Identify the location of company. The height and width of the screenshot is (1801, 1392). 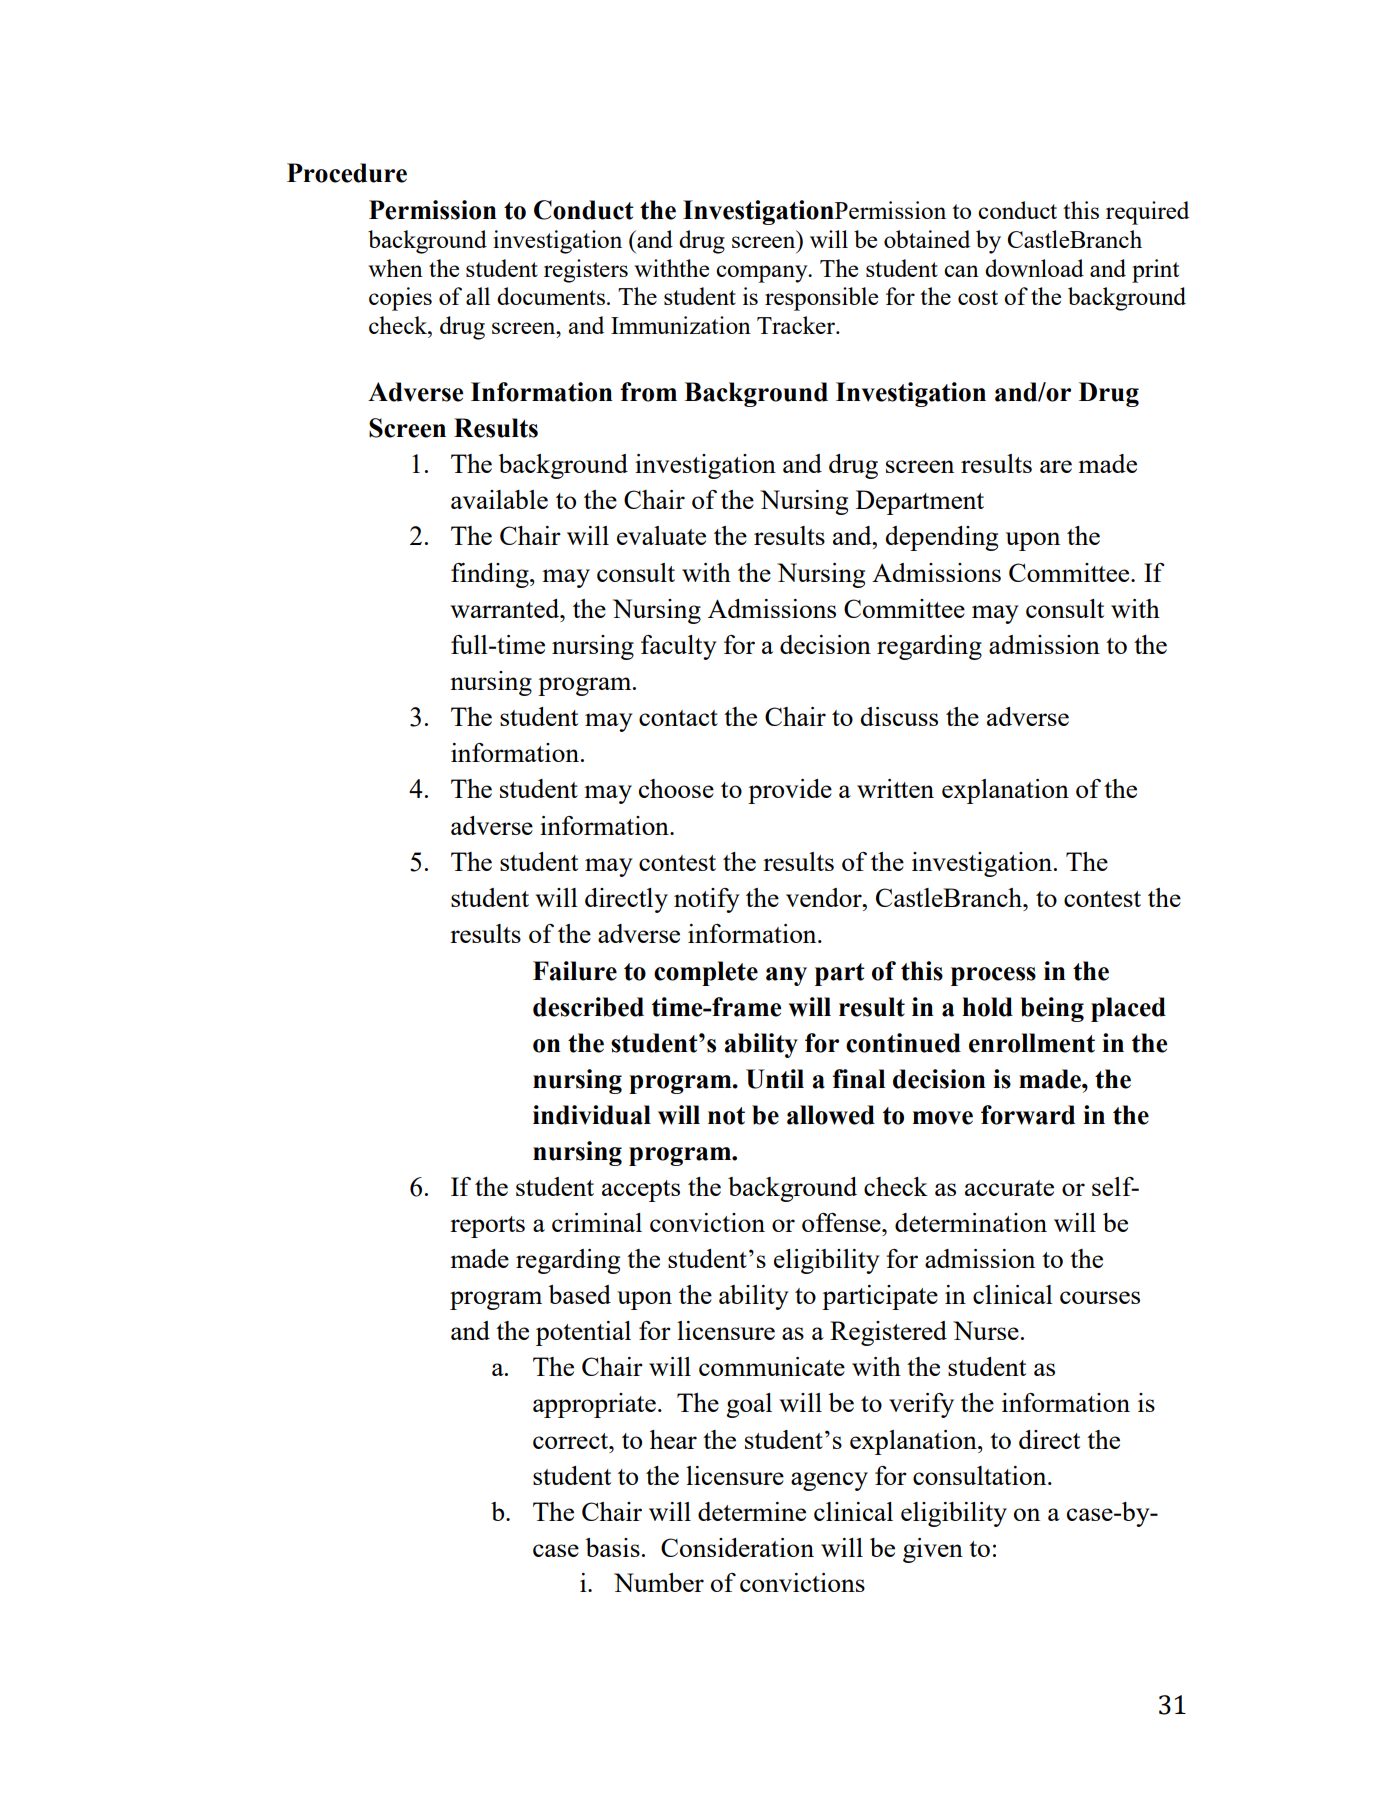
(763, 274).
